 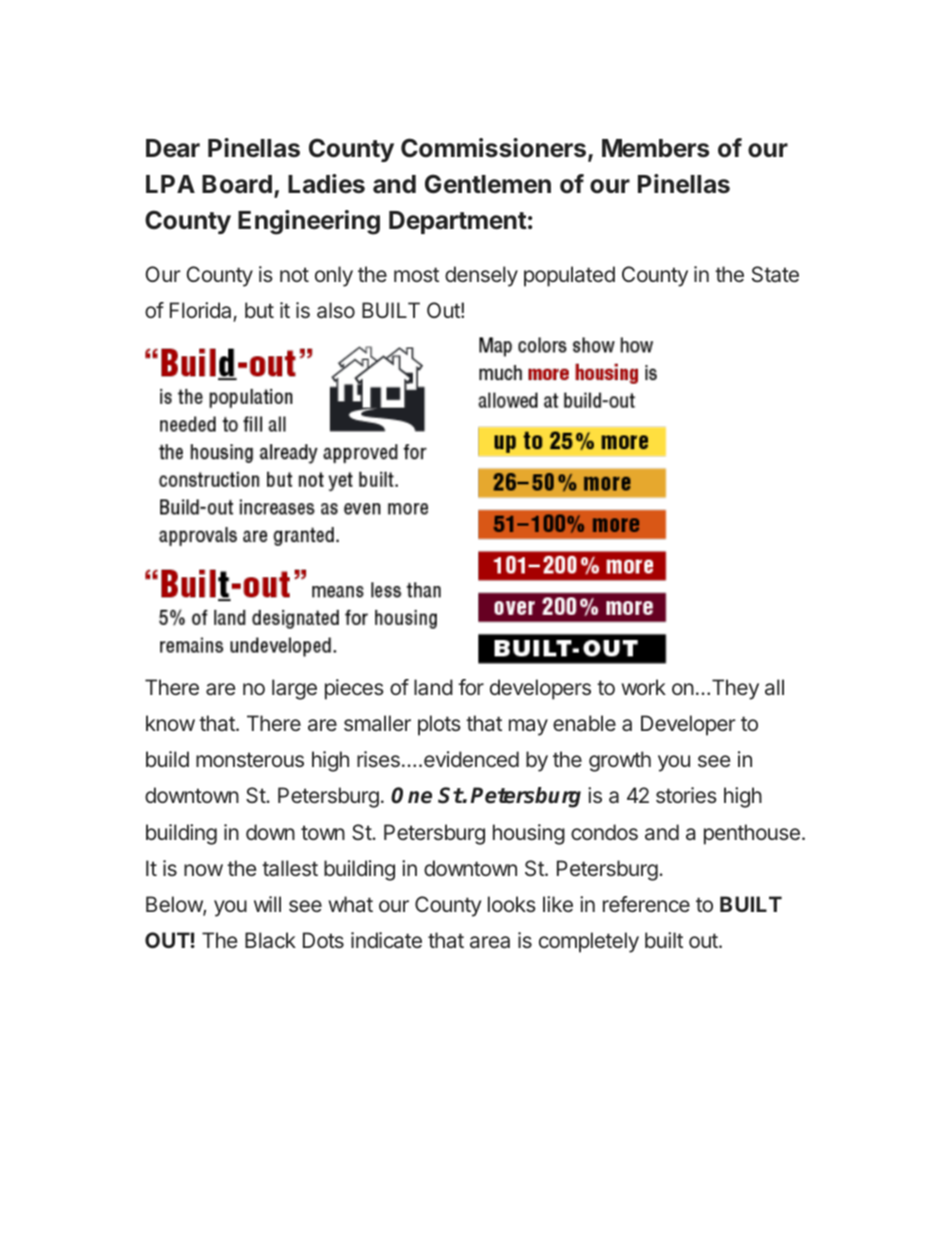 I want to click on State, so click(x=775, y=274).
